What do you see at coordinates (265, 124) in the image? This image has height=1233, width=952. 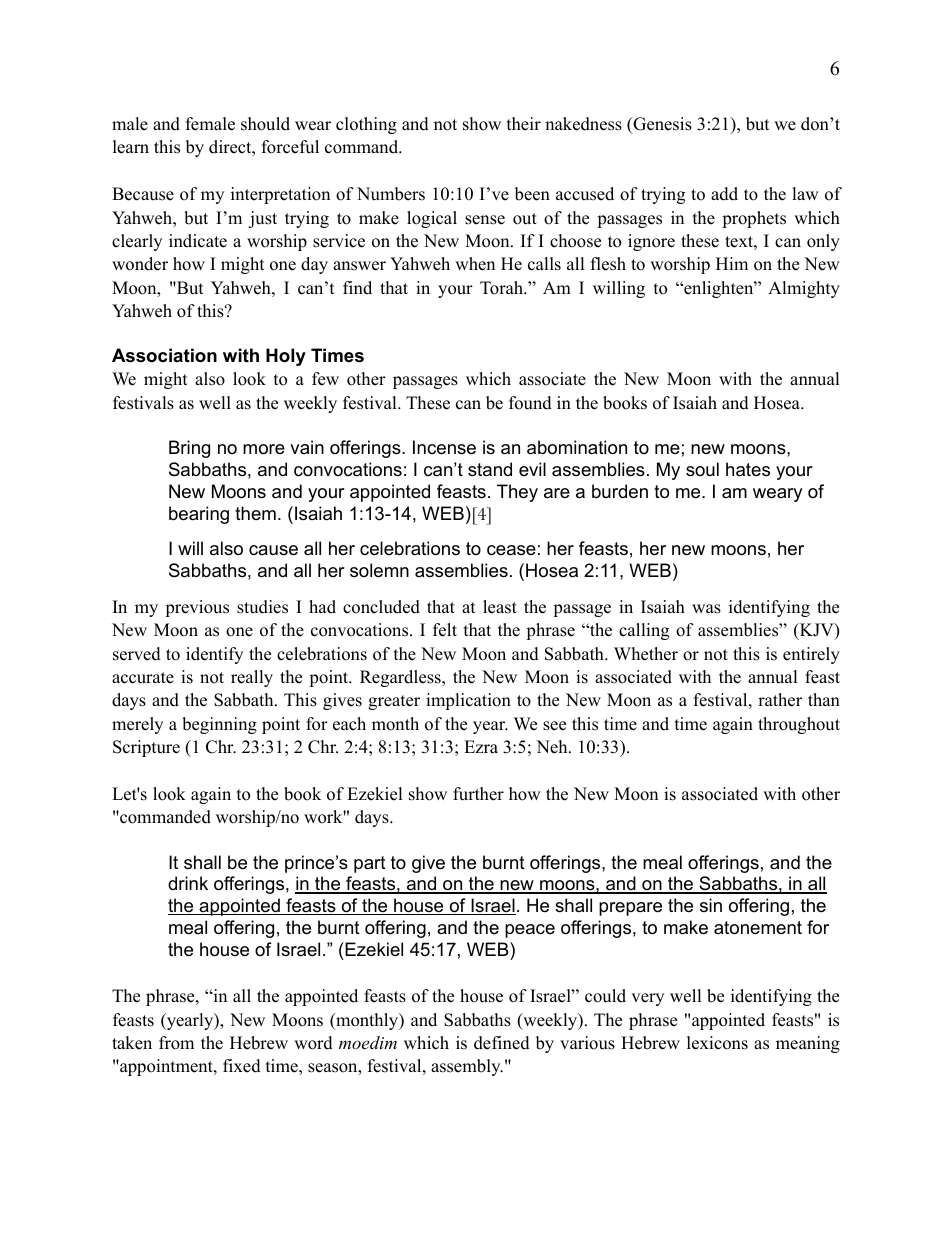 I see `should` at bounding box center [265, 124].
